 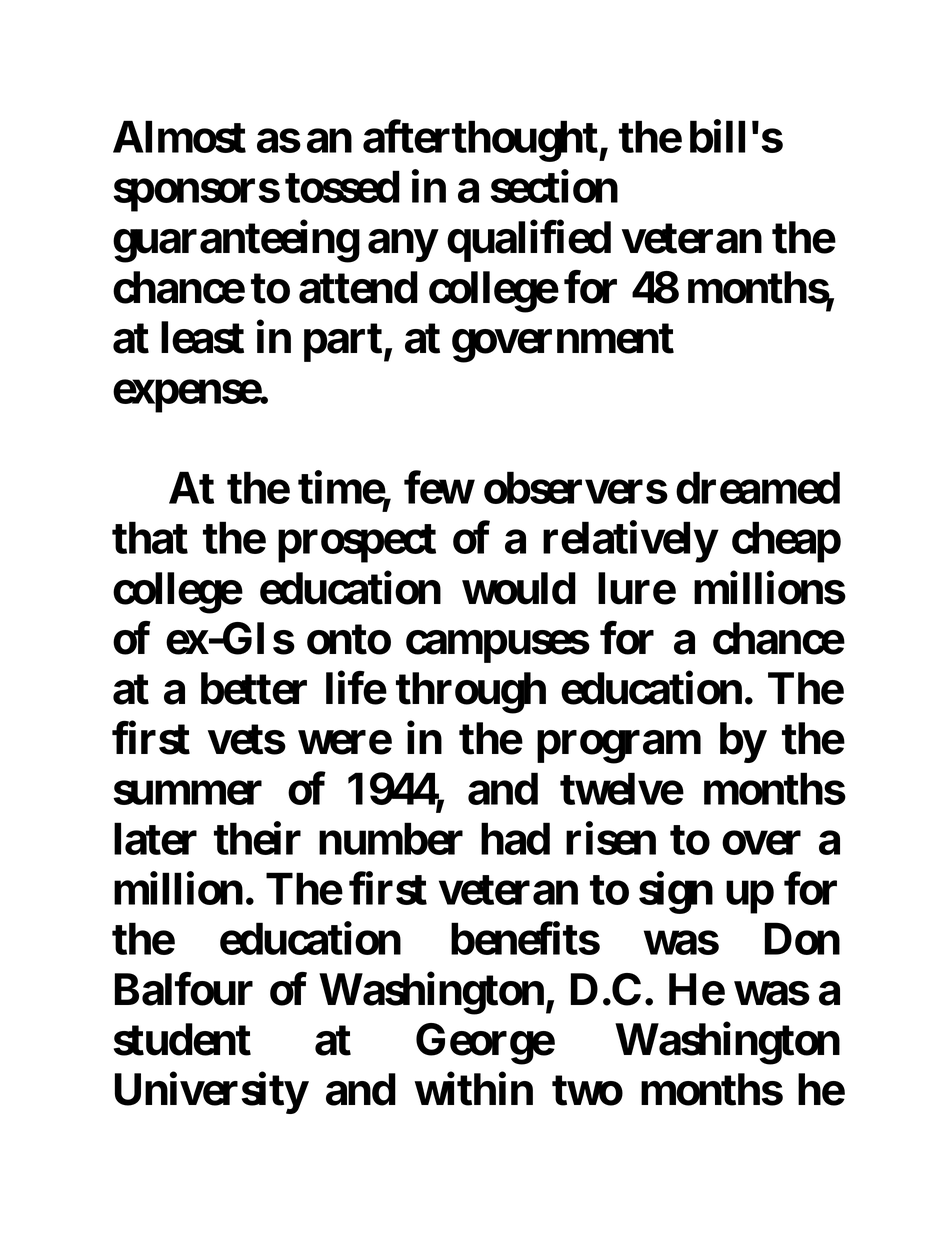 What do you see at coordinates (179, 136) in the screenshot?
I see `Almost` at bounding box center [179, 136].
